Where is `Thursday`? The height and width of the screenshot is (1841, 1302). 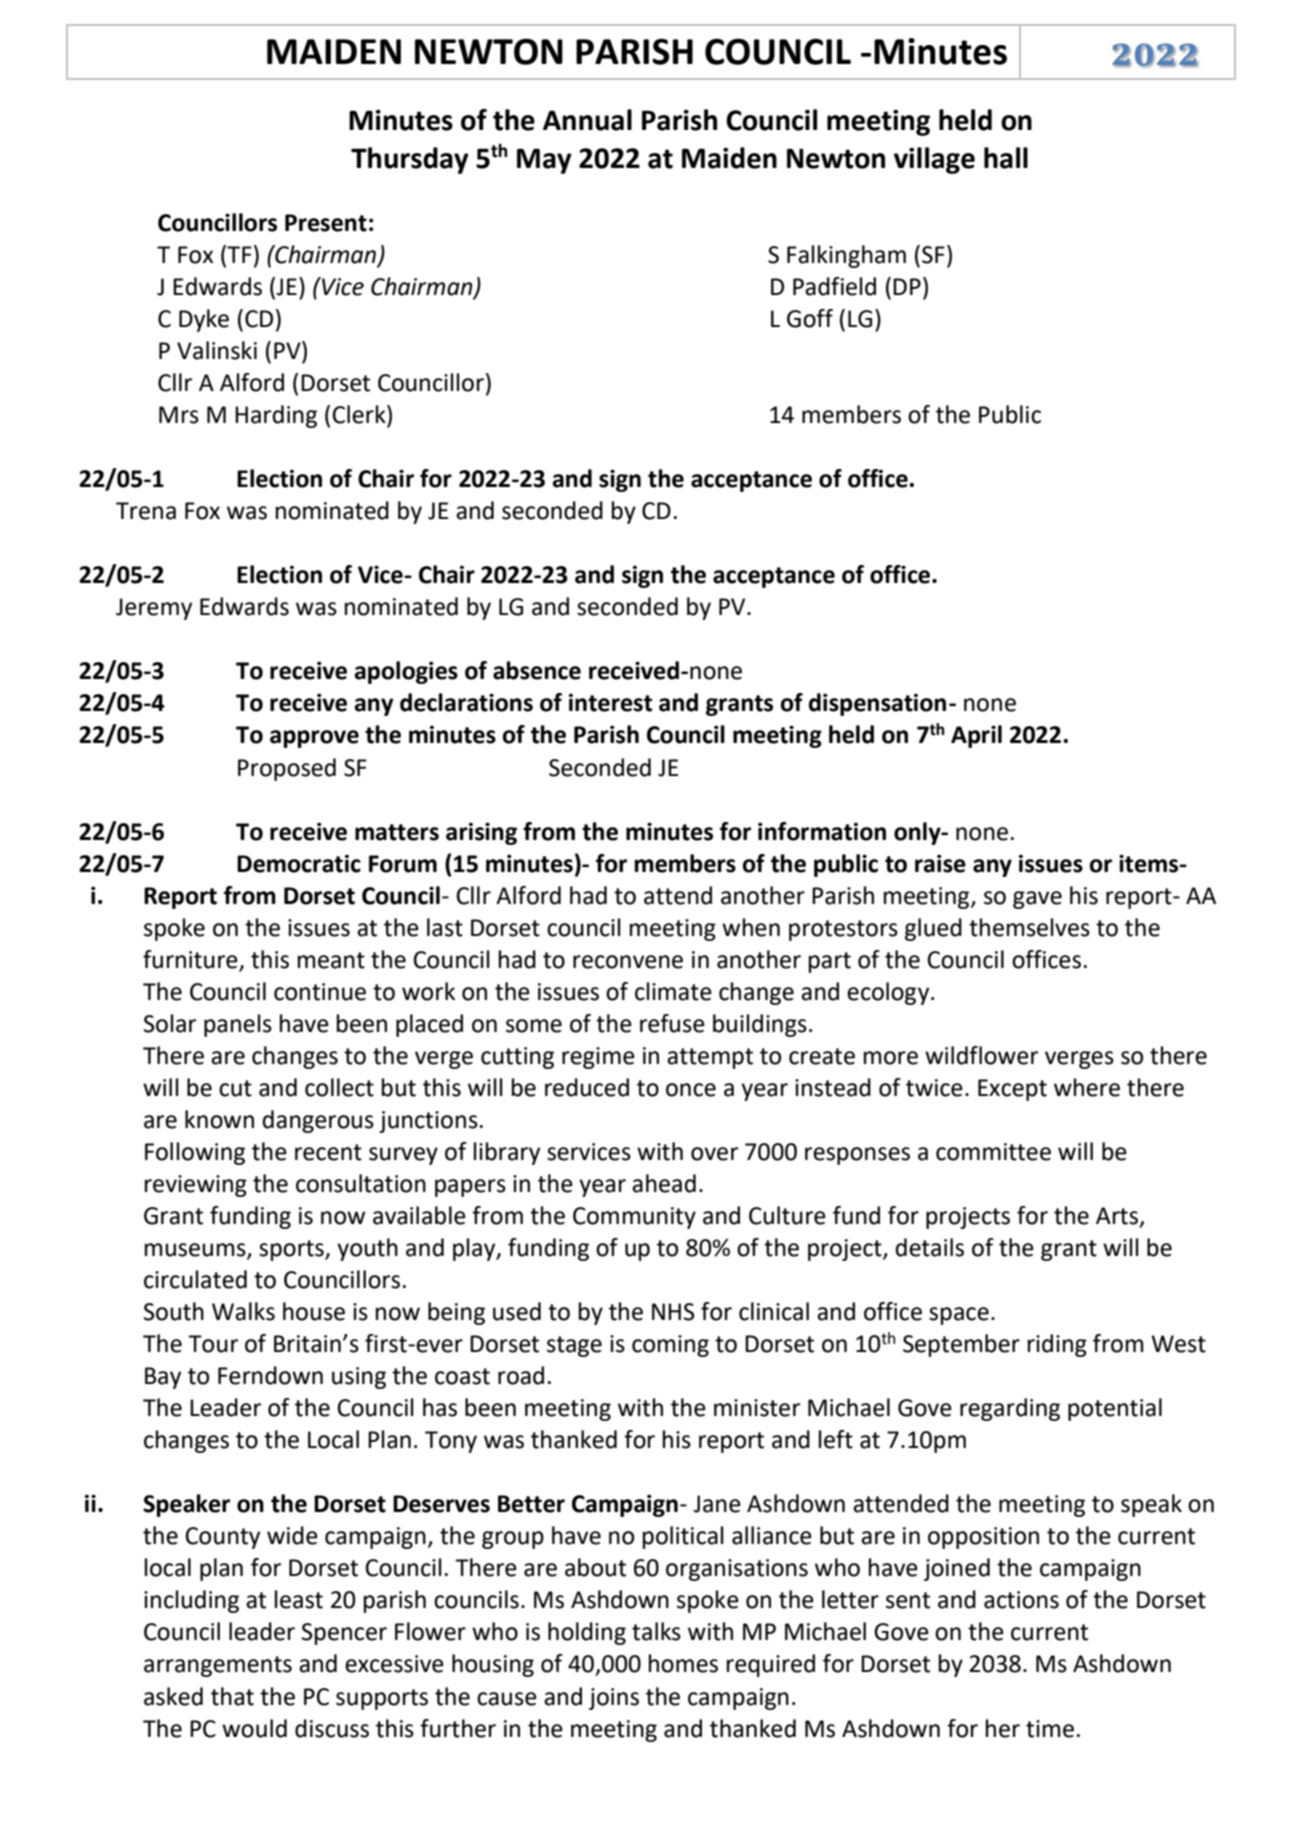 Thursday is located at coordinates (410, 160).
